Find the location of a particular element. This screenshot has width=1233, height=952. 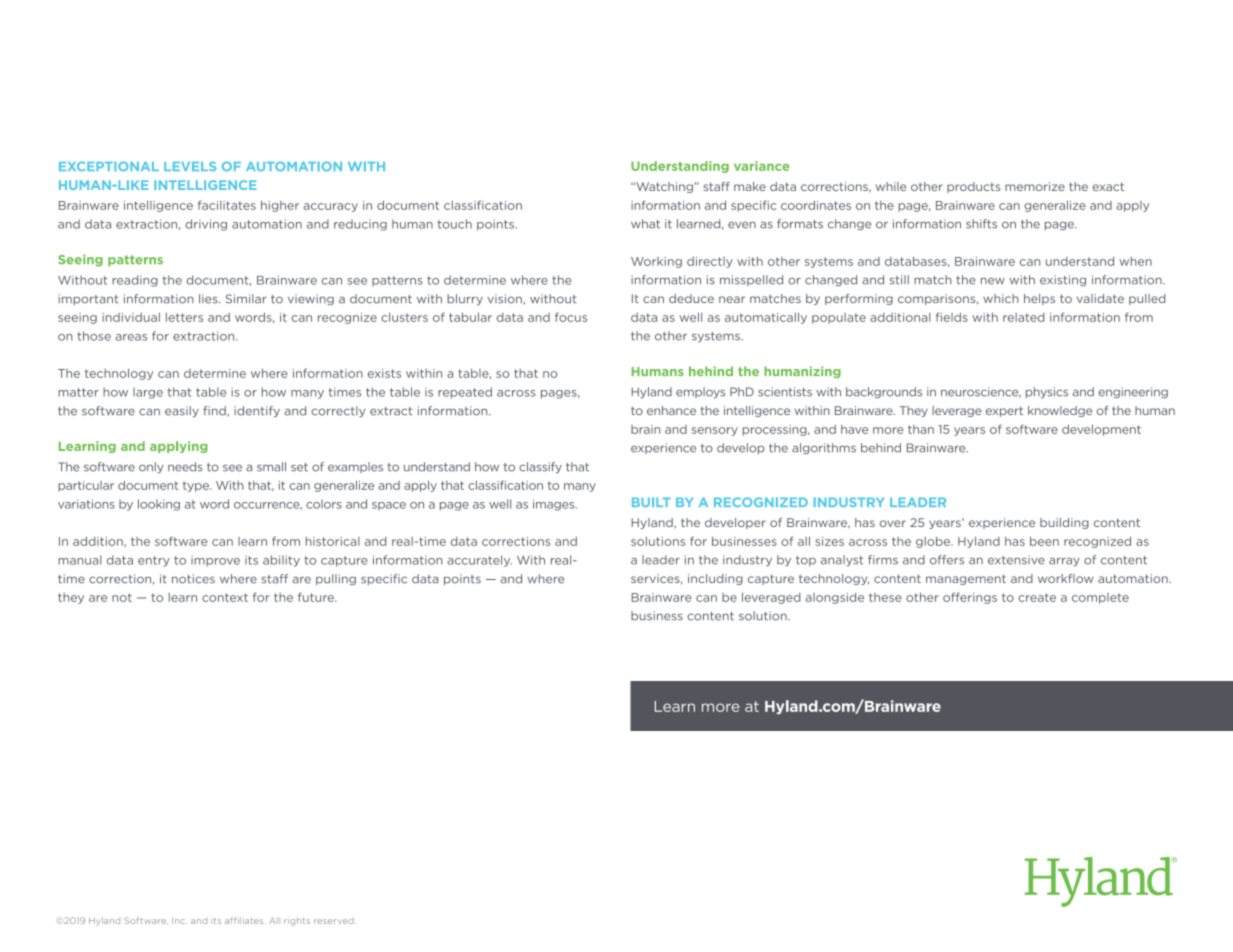

memorize is located at coordinates (1035, 186).
